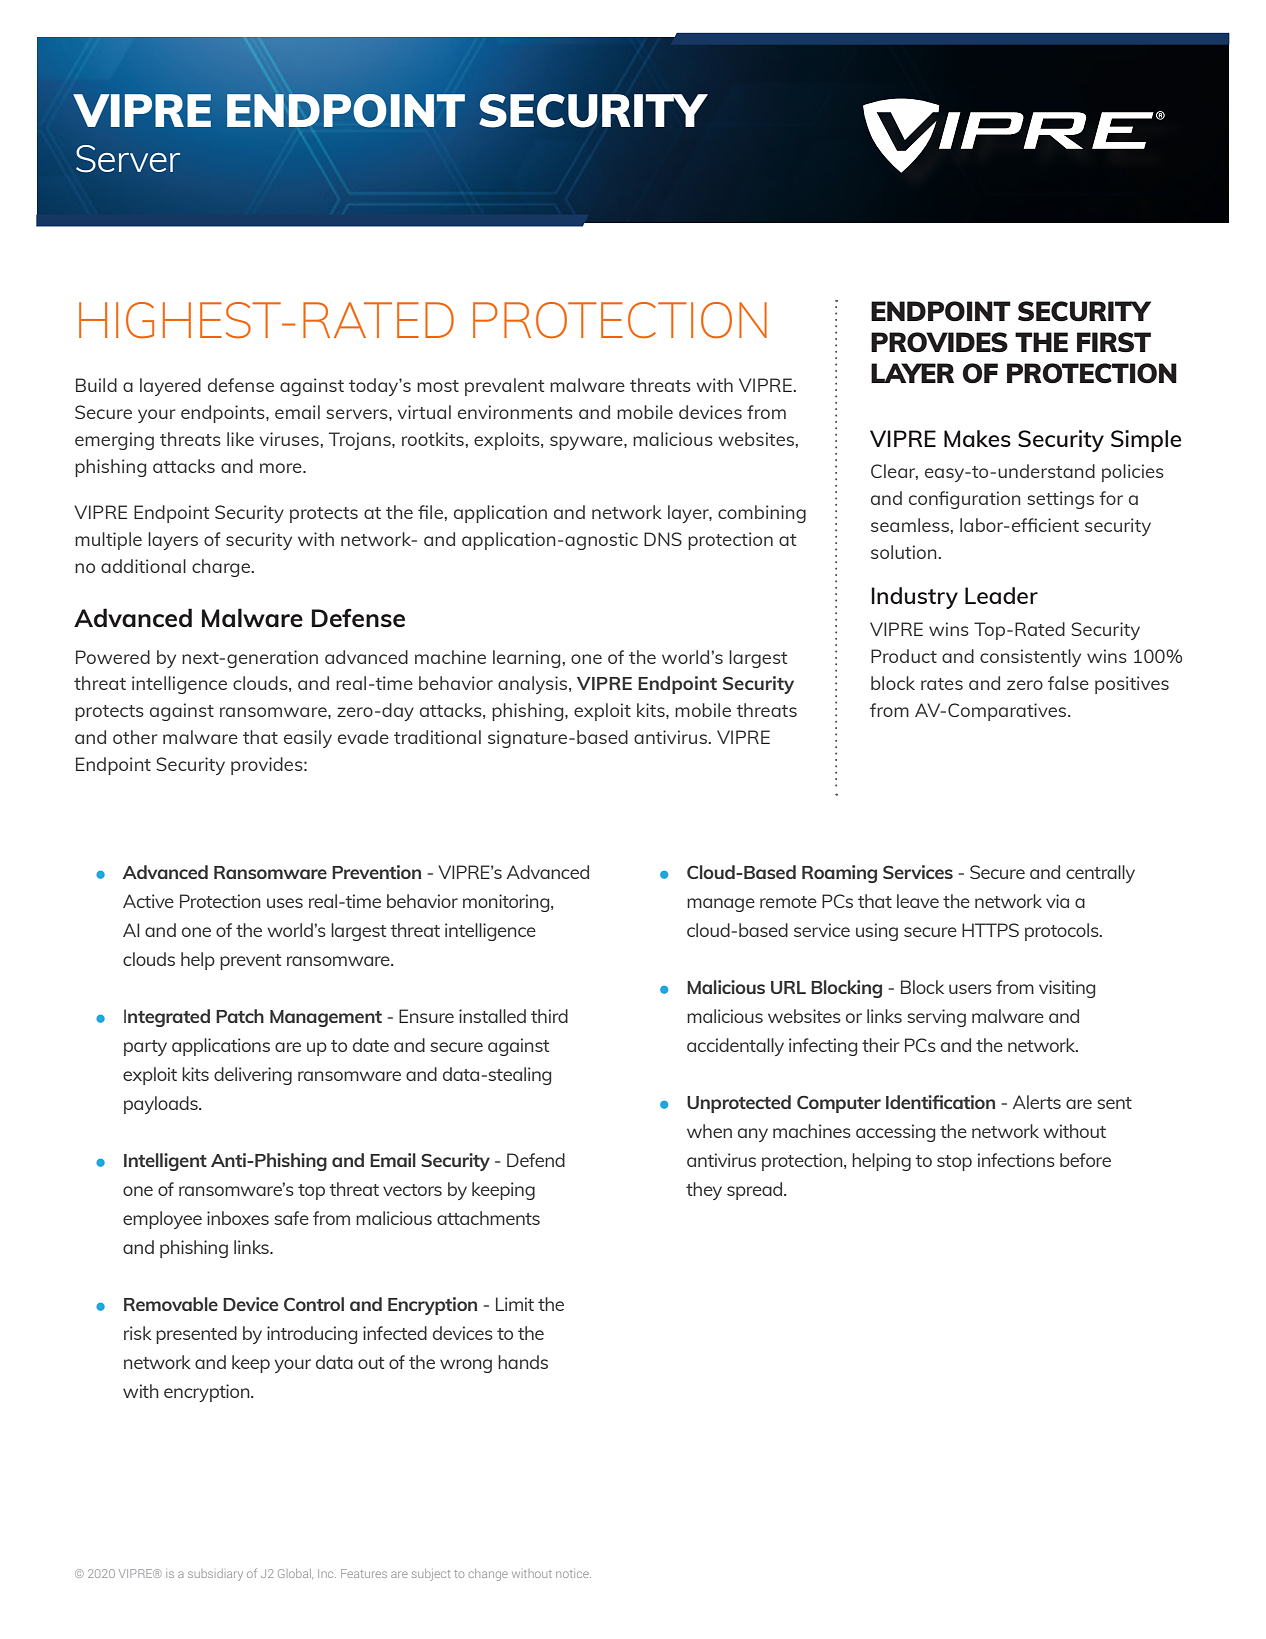 The height and width of the page is (1639, 1266). Describe the element at coordinates (504, 387) in the page. I see `prevalent` at that location.
